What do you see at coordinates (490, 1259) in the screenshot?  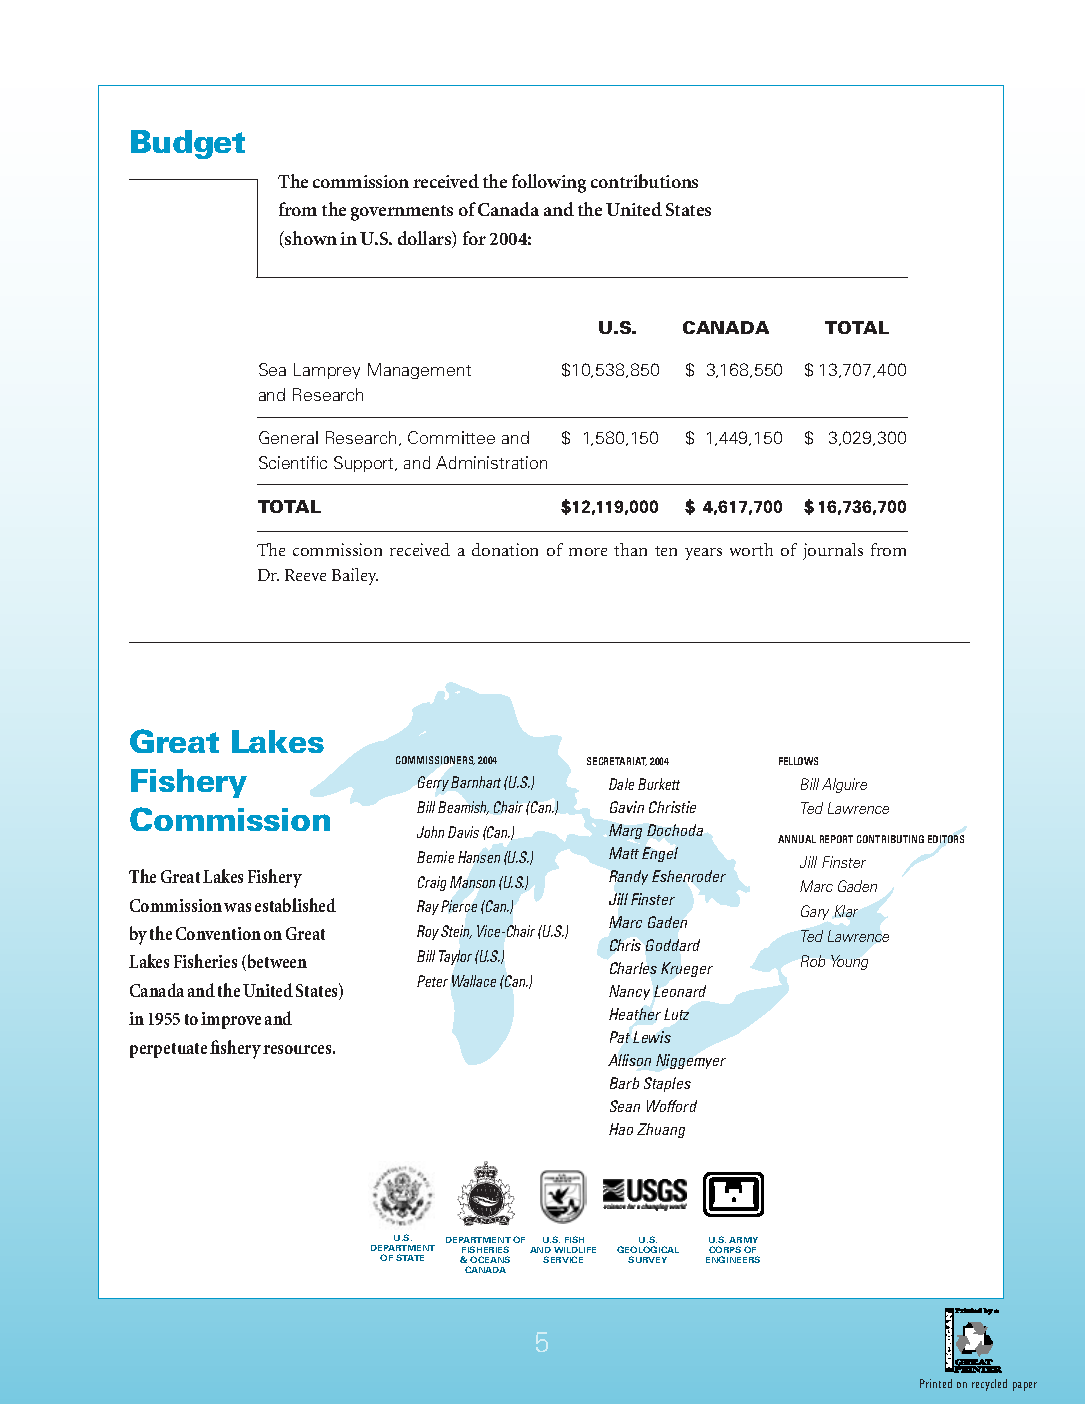 I see `Oceans` at bounding box center [490, 1259].
